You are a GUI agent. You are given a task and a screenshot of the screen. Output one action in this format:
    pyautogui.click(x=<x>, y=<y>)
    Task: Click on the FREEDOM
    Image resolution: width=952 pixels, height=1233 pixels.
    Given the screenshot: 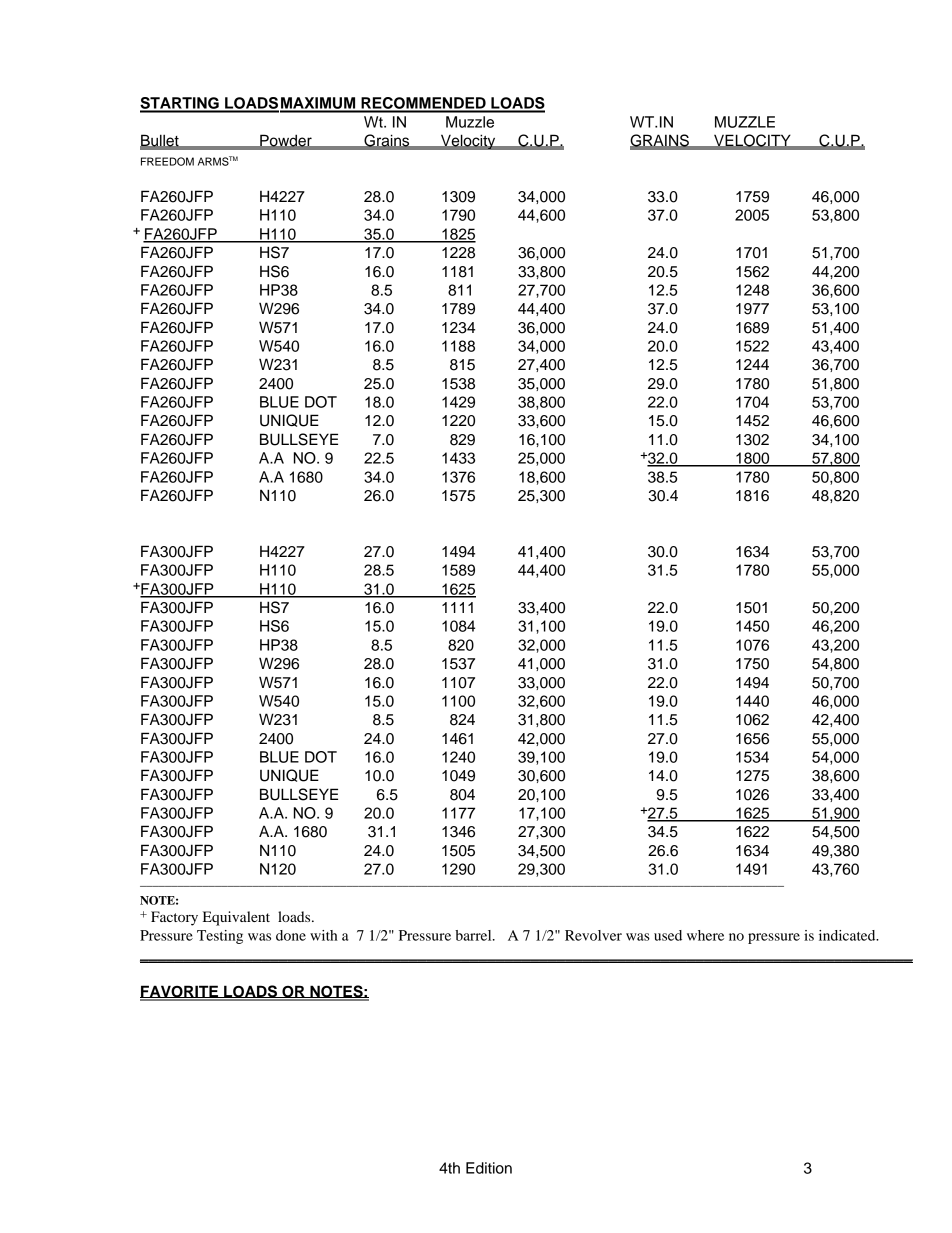 What is the action you would take?
    pyautogui.click(x=167, y=161)
